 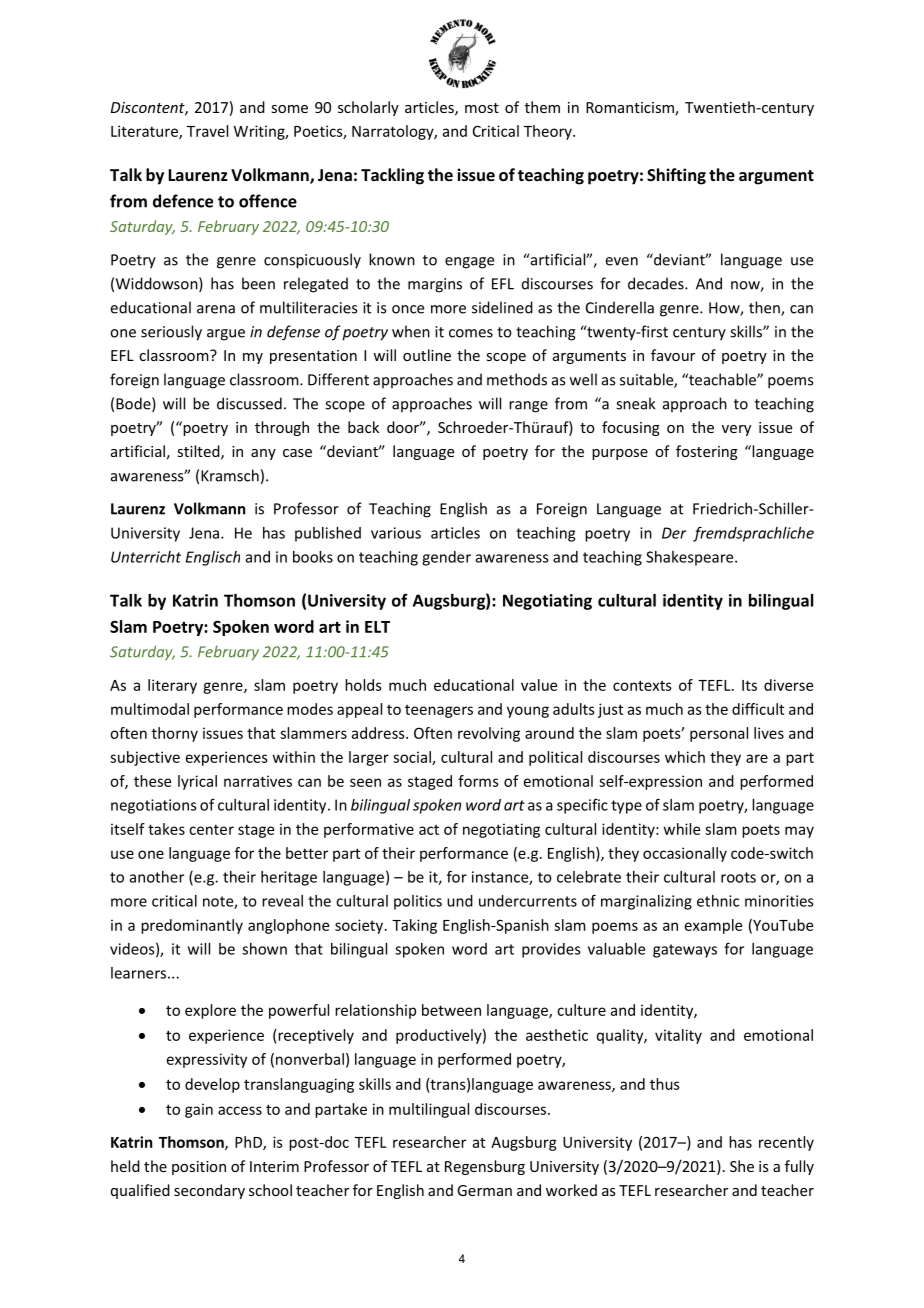 I want to click on most, so click(x=482, y=108).
